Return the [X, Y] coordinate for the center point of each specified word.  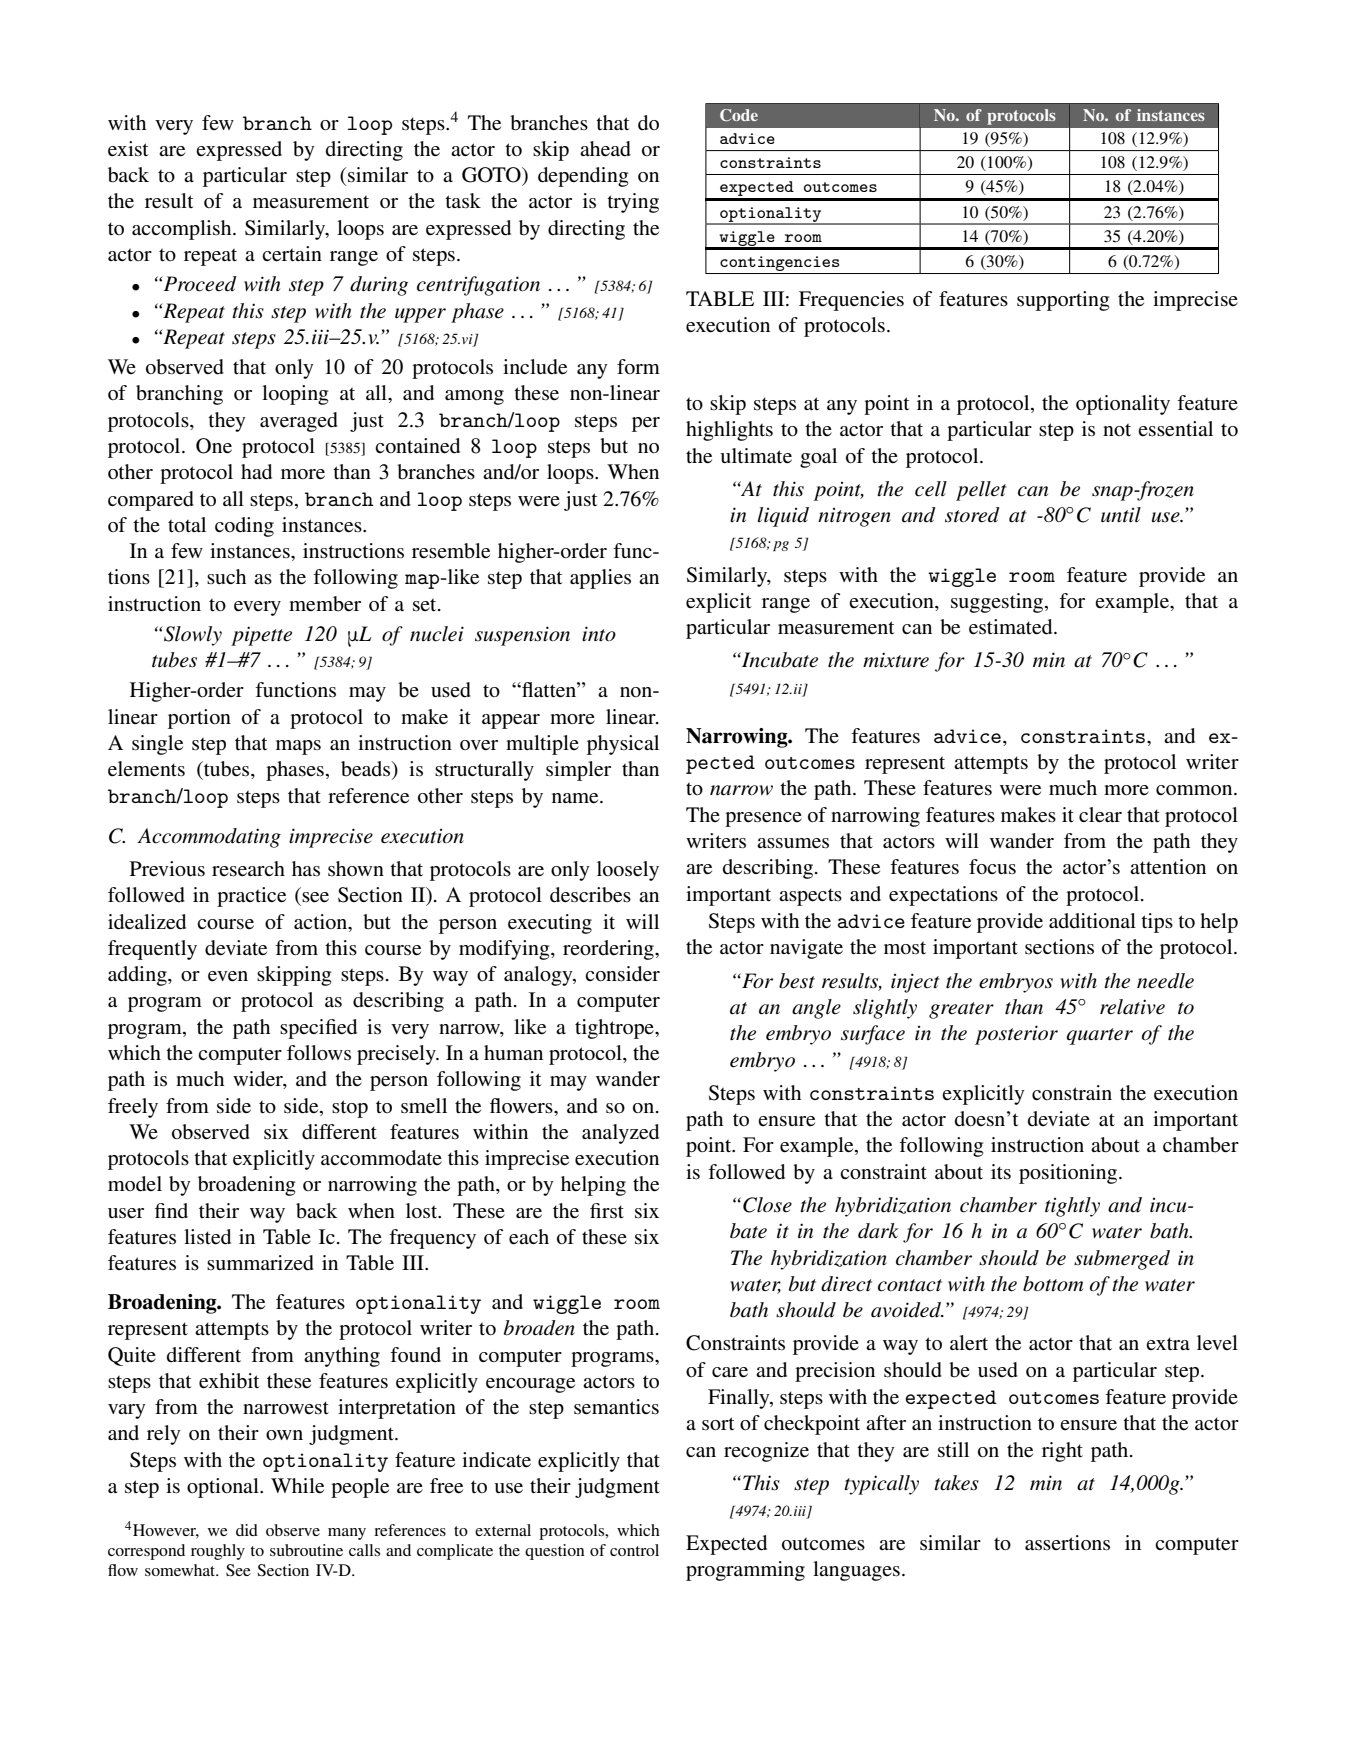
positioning [1069, 1174]
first [607, 1211]
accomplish [183, 230]
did [247, 1530]
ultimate [756, 455]
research [248, 869]
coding [244, 527]
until [1121, 514]
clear [1100, 815]
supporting [1063, 301]
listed [207, 1237]
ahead [605, 149]
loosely [628, 871]
